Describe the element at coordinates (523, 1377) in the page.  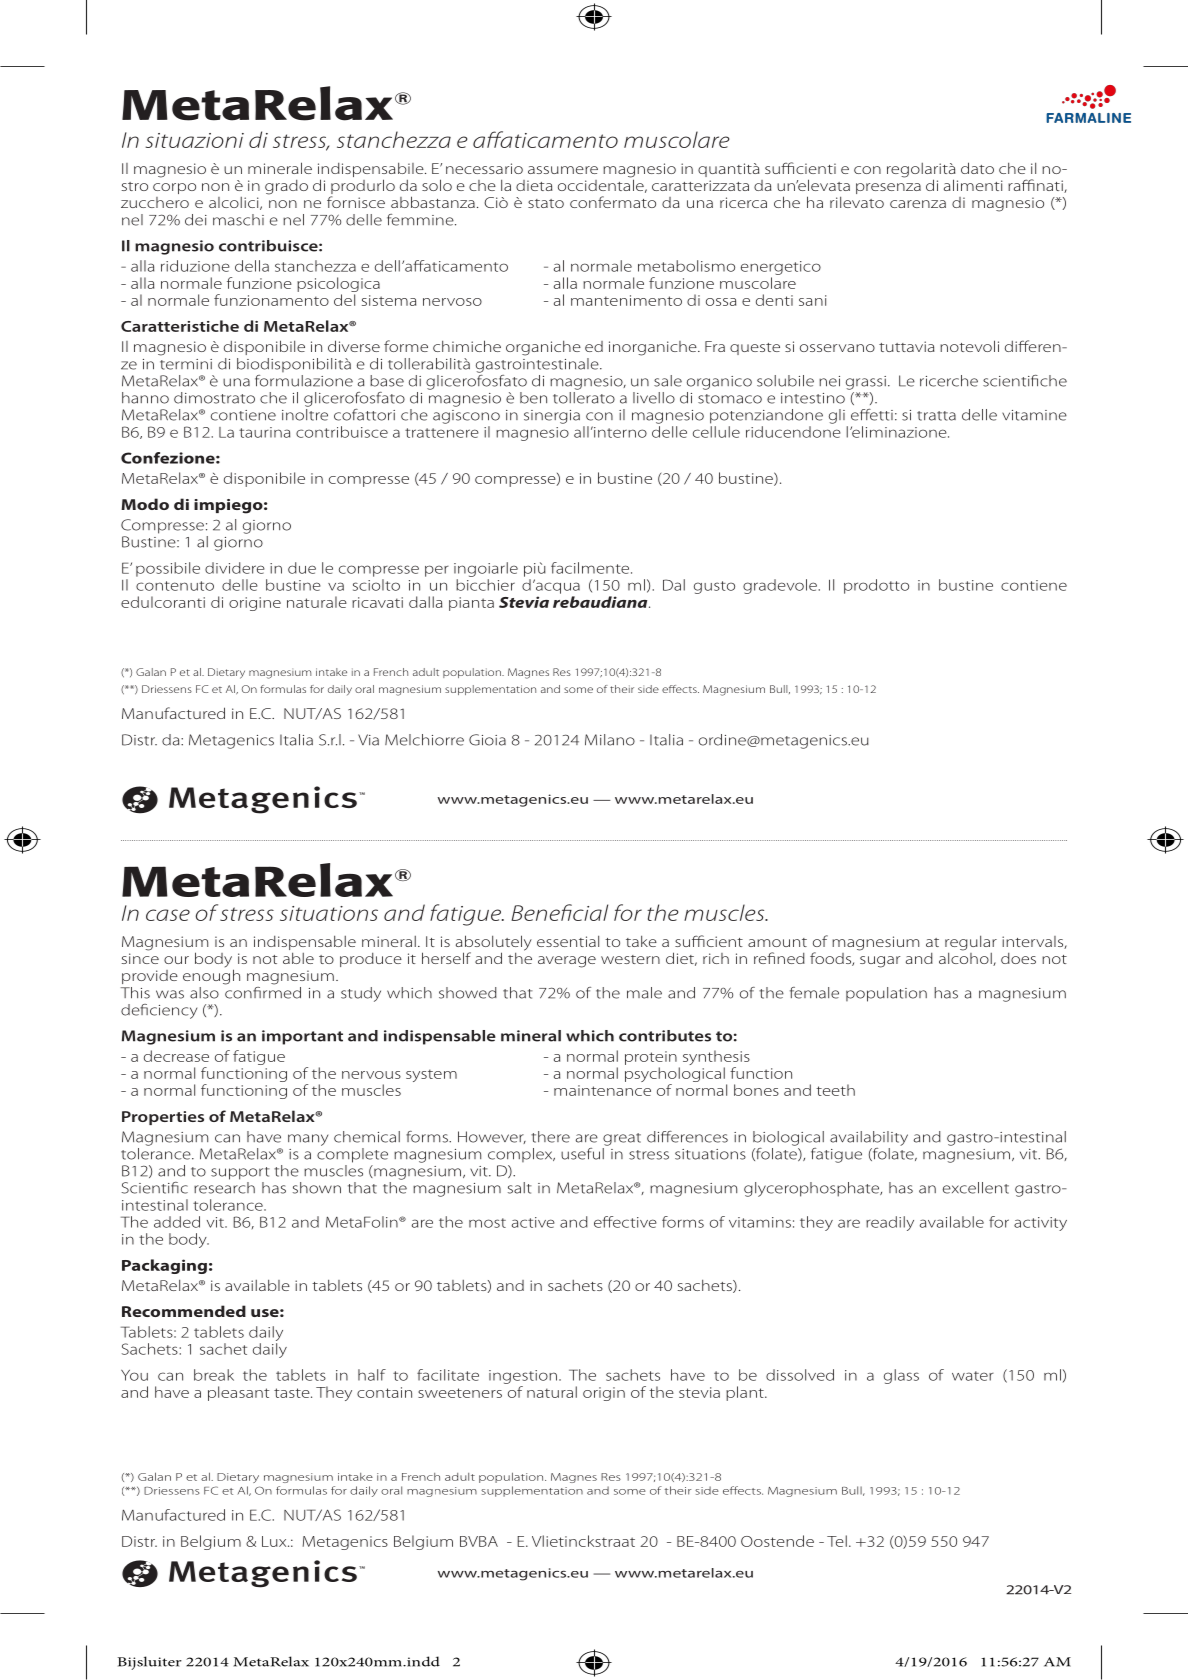
I see `ingestion` at that location.
